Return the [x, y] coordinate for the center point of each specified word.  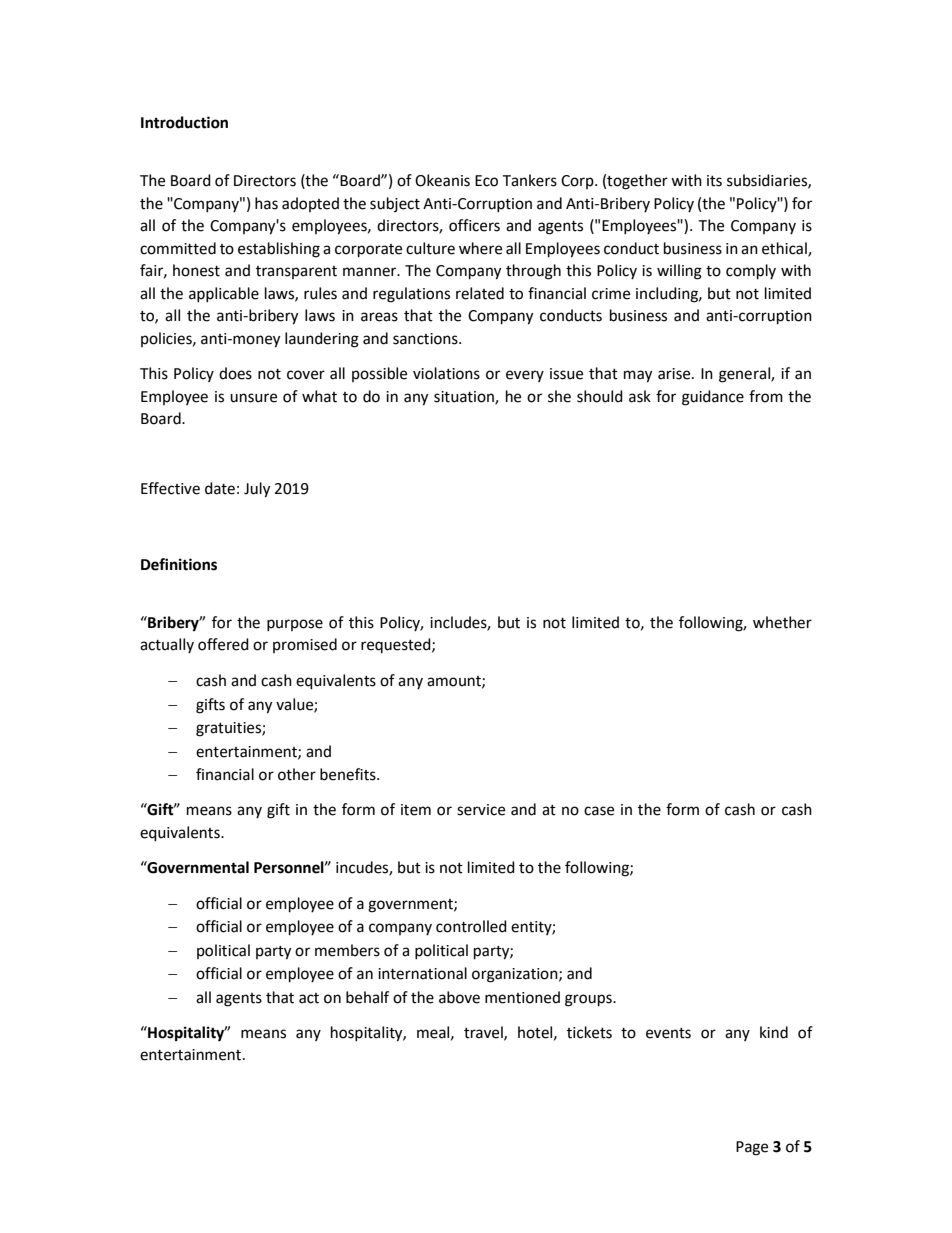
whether [782, 622]
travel [484, 1033]
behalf [367, 997]
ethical [785, 249]
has [266, 203]
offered [223, 644]
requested [397, 645]
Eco [486, 181]
